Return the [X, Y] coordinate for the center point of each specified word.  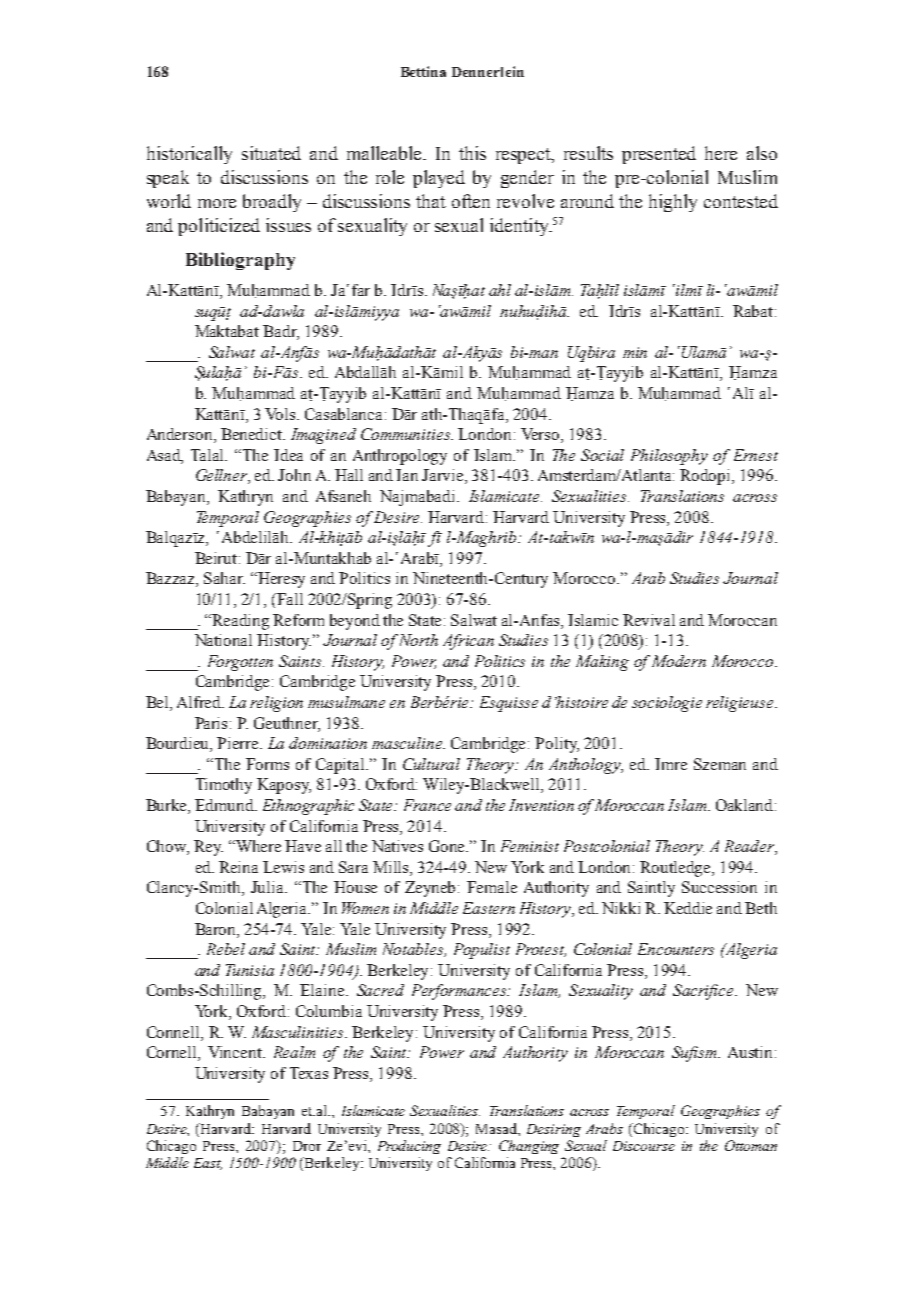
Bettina [423, 71]
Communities [406, 434]
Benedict [253, 434]
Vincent [236, 1052]
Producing [409, 1147]
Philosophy [669, 457]
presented [659, 155]
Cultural [431, 764]
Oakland [746, 805]
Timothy [224, 786]
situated [271, 153]
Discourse [644, 1146]
